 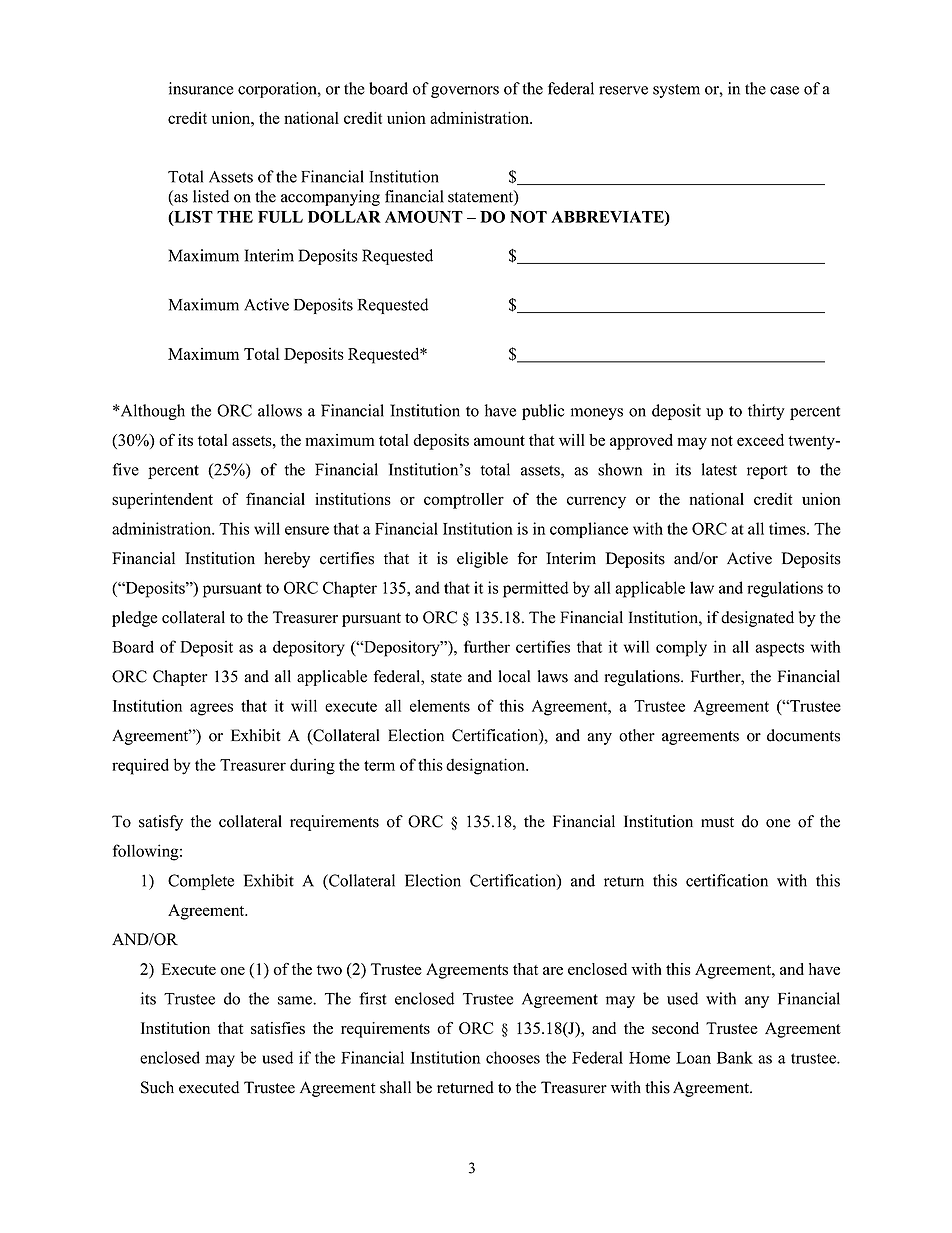 What do you see at coordinates (676, 91) in the screenshot?
I see `system` at bounding box center [676, 91].
